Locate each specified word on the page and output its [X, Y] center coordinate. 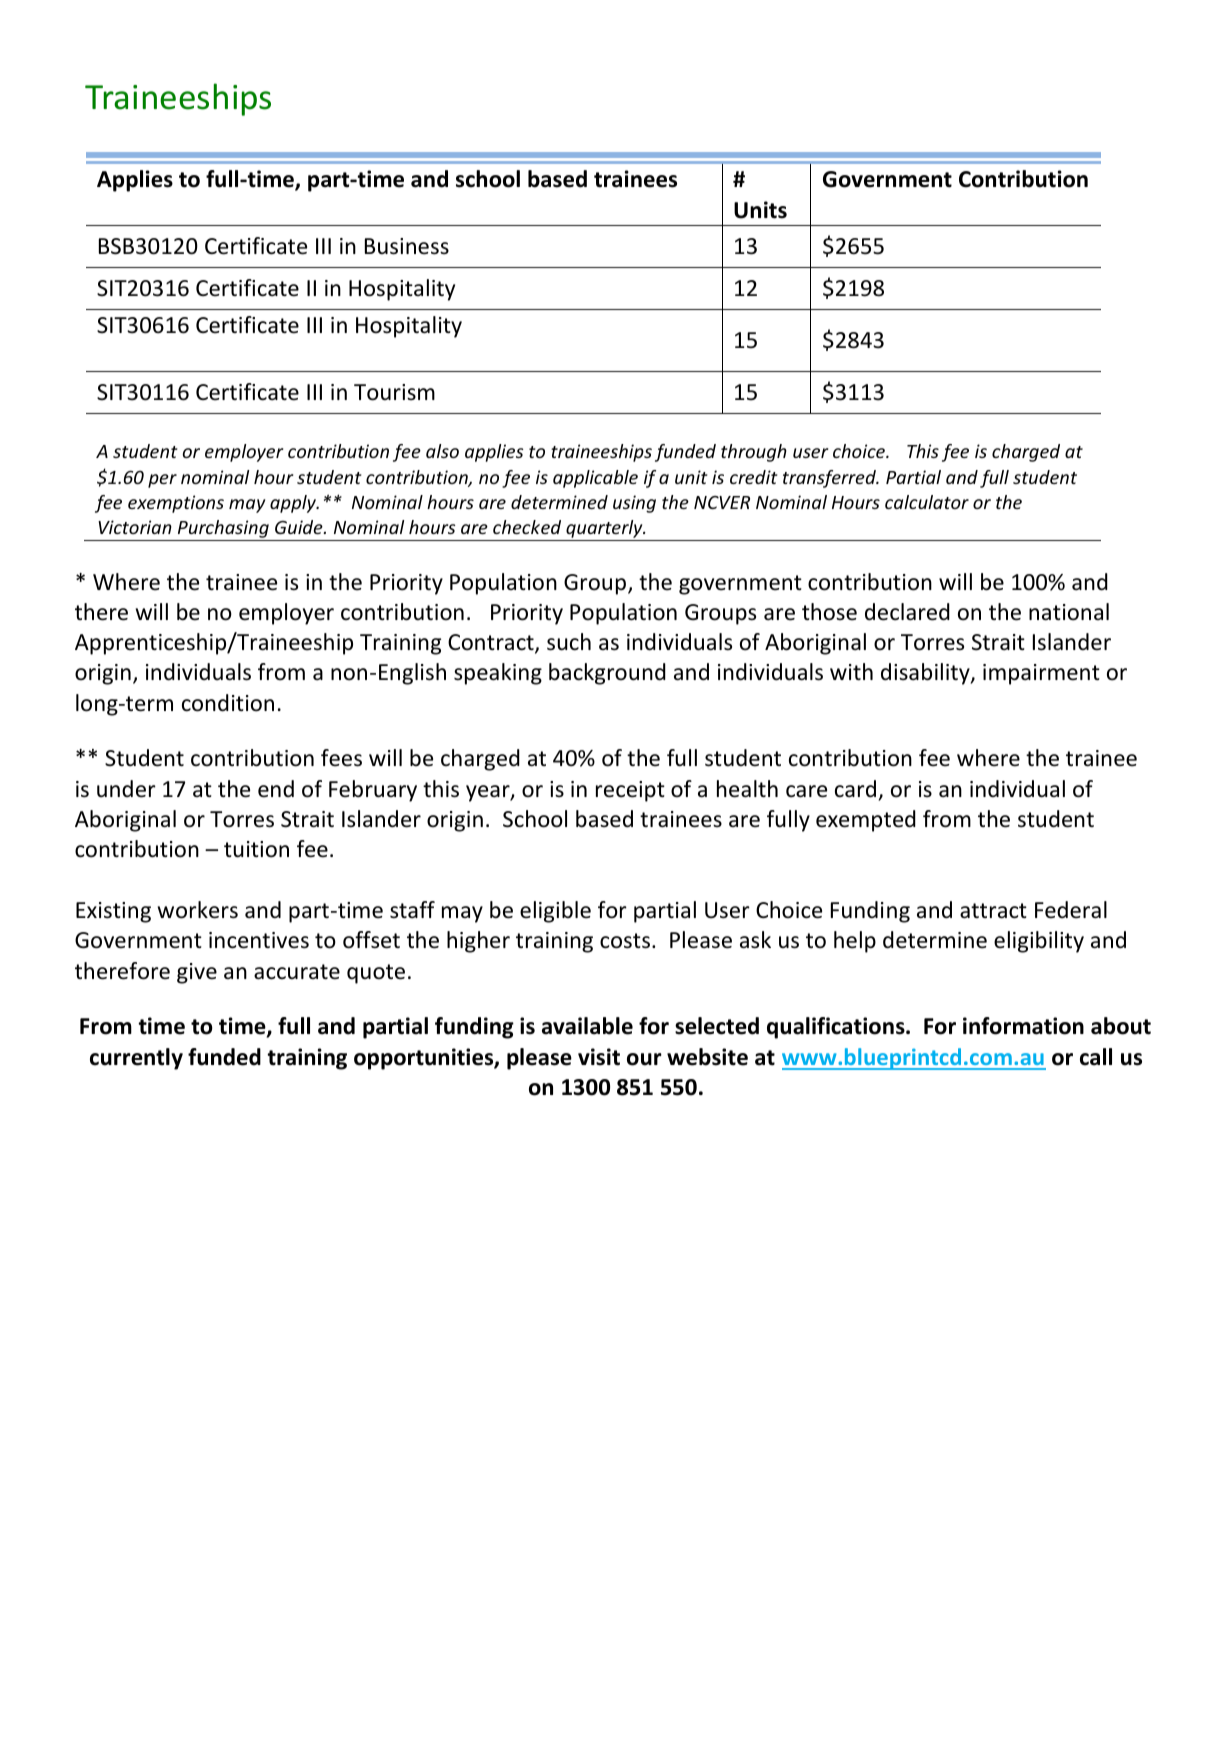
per [162, 481]
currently [136, 1059]
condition [228, 703]
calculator [927, 502]
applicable [595, 479]
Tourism [394, 392]
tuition [256, 849]
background [607, 674]
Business [407, 246]
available [587, 1026]
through [754, 453]
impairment [1041, 674]
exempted [866, 821]
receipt [630, 791]
